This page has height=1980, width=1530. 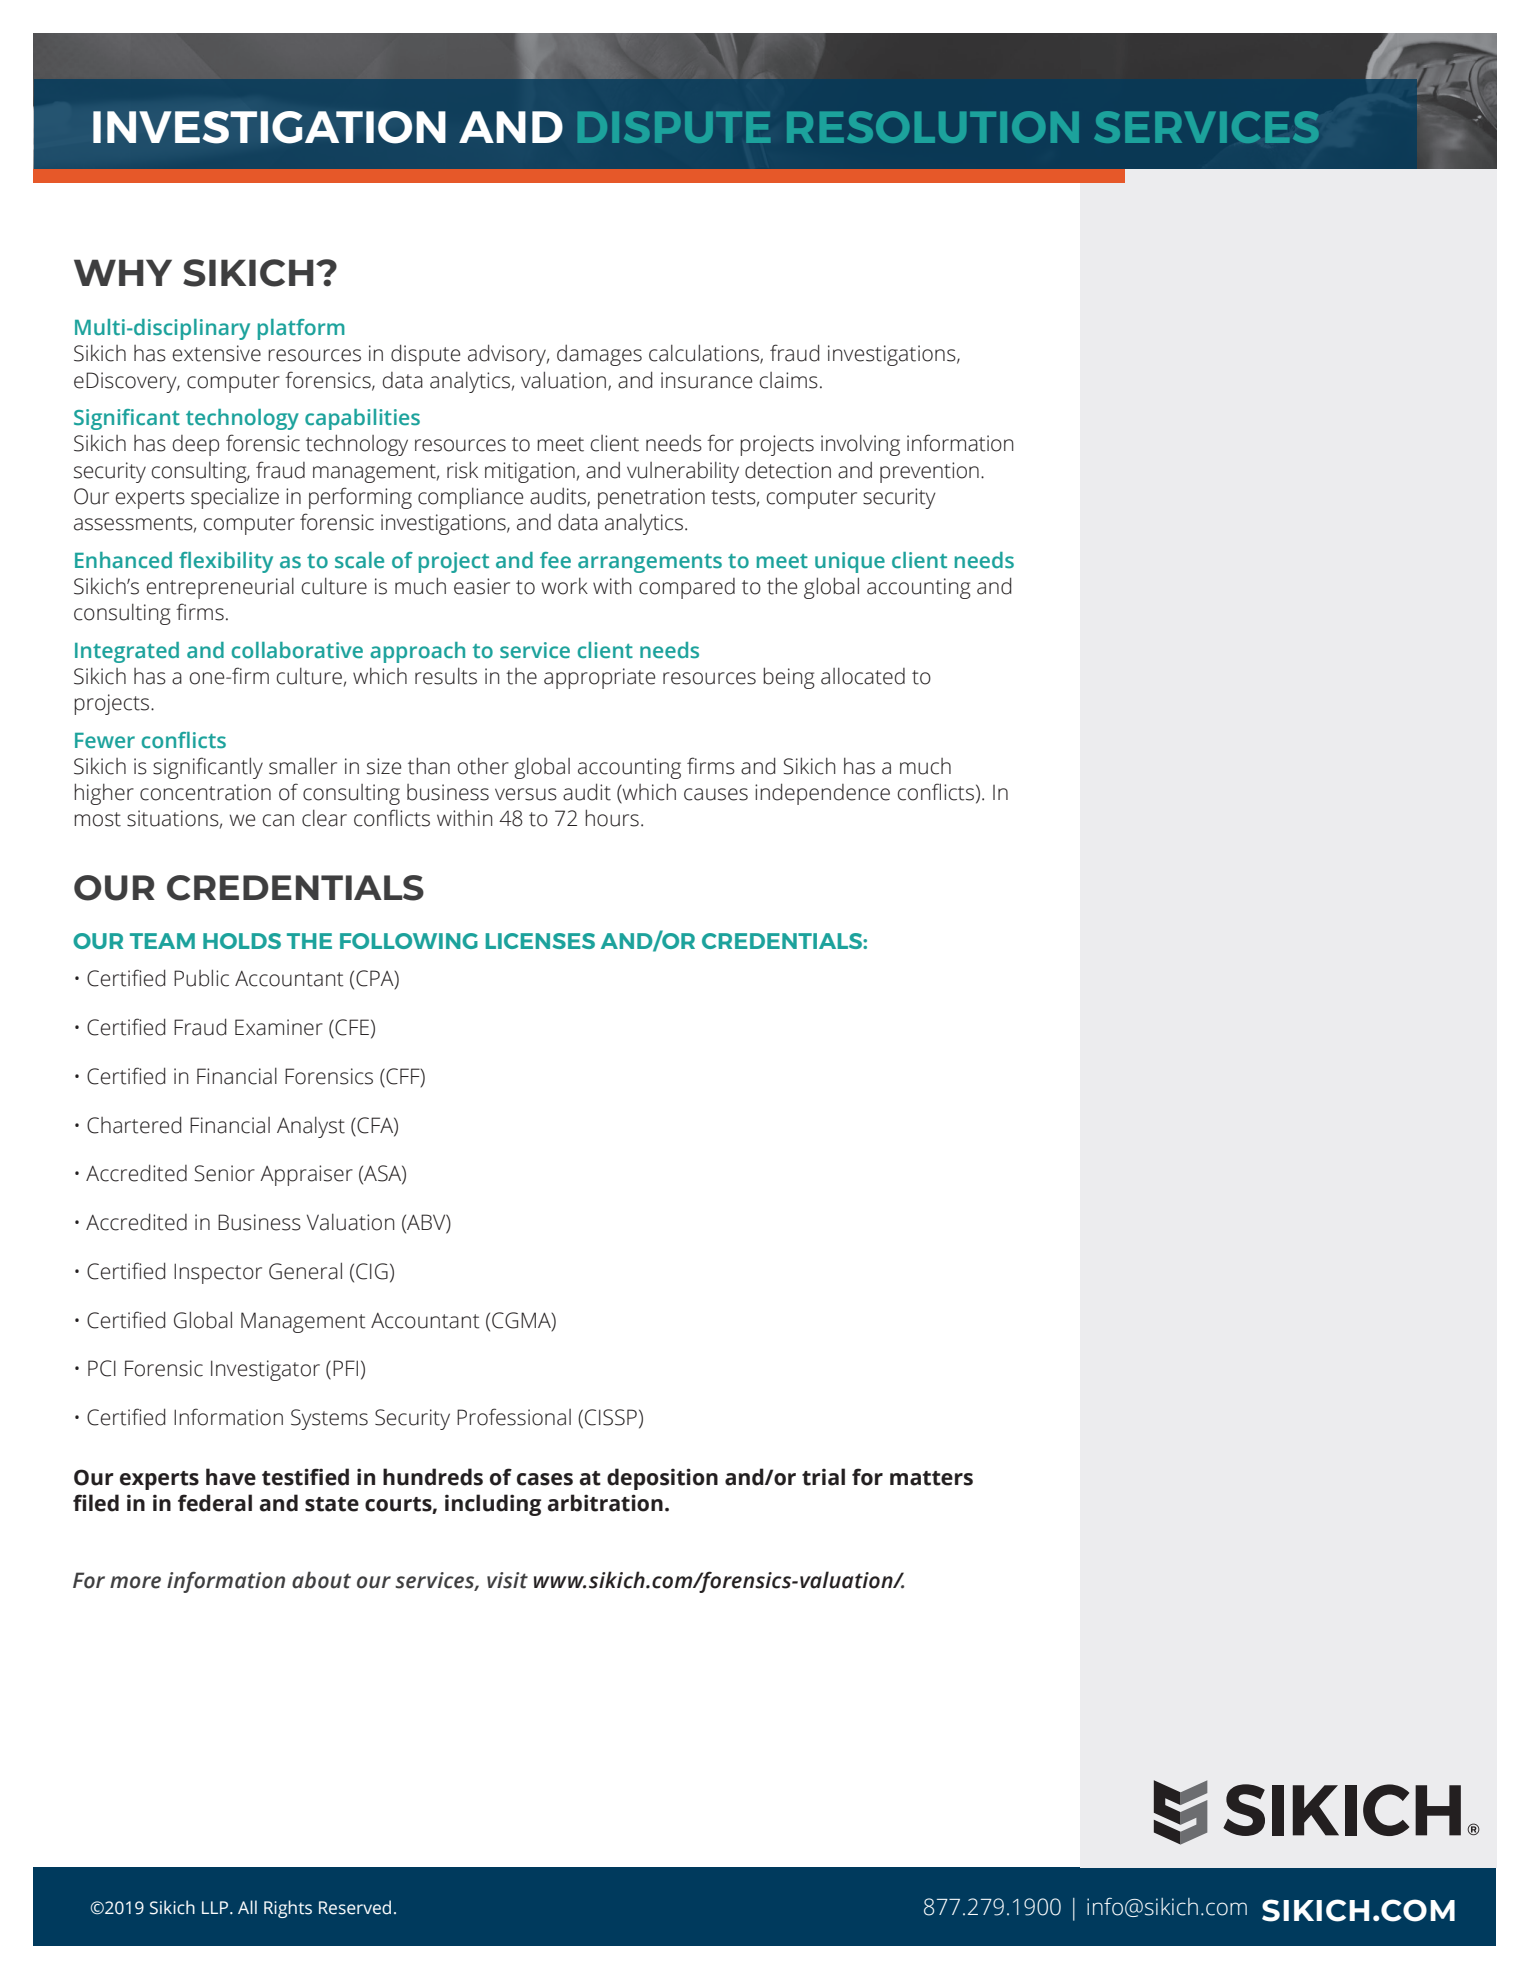 I want to click on WHY, so click(x=123, y=272).
